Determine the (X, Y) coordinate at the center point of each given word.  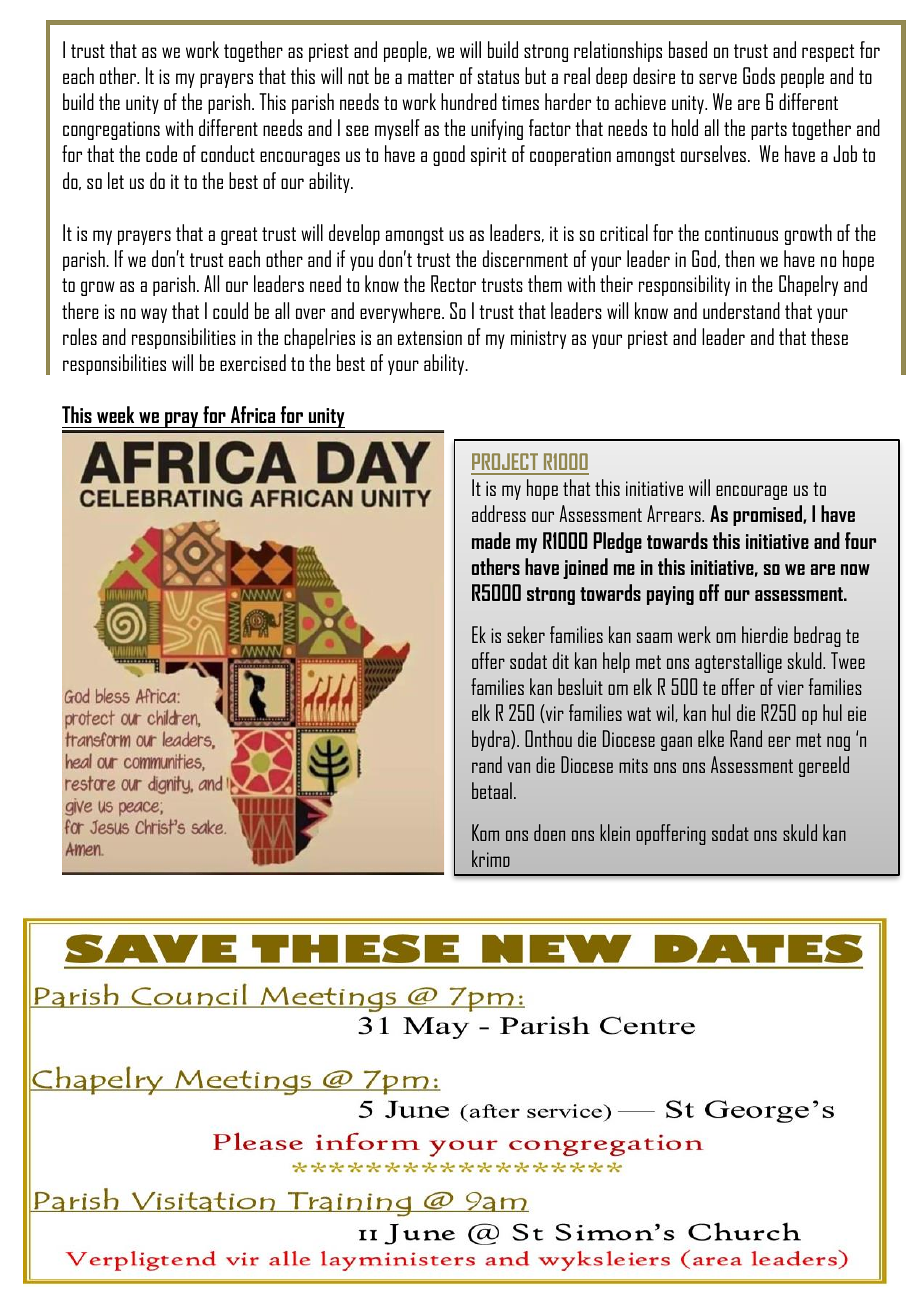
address (499, 513)
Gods (759, 75)
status (498, 77)
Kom (485, 832)
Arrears (675, 513)
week (115, 414)
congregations (111, 130)
